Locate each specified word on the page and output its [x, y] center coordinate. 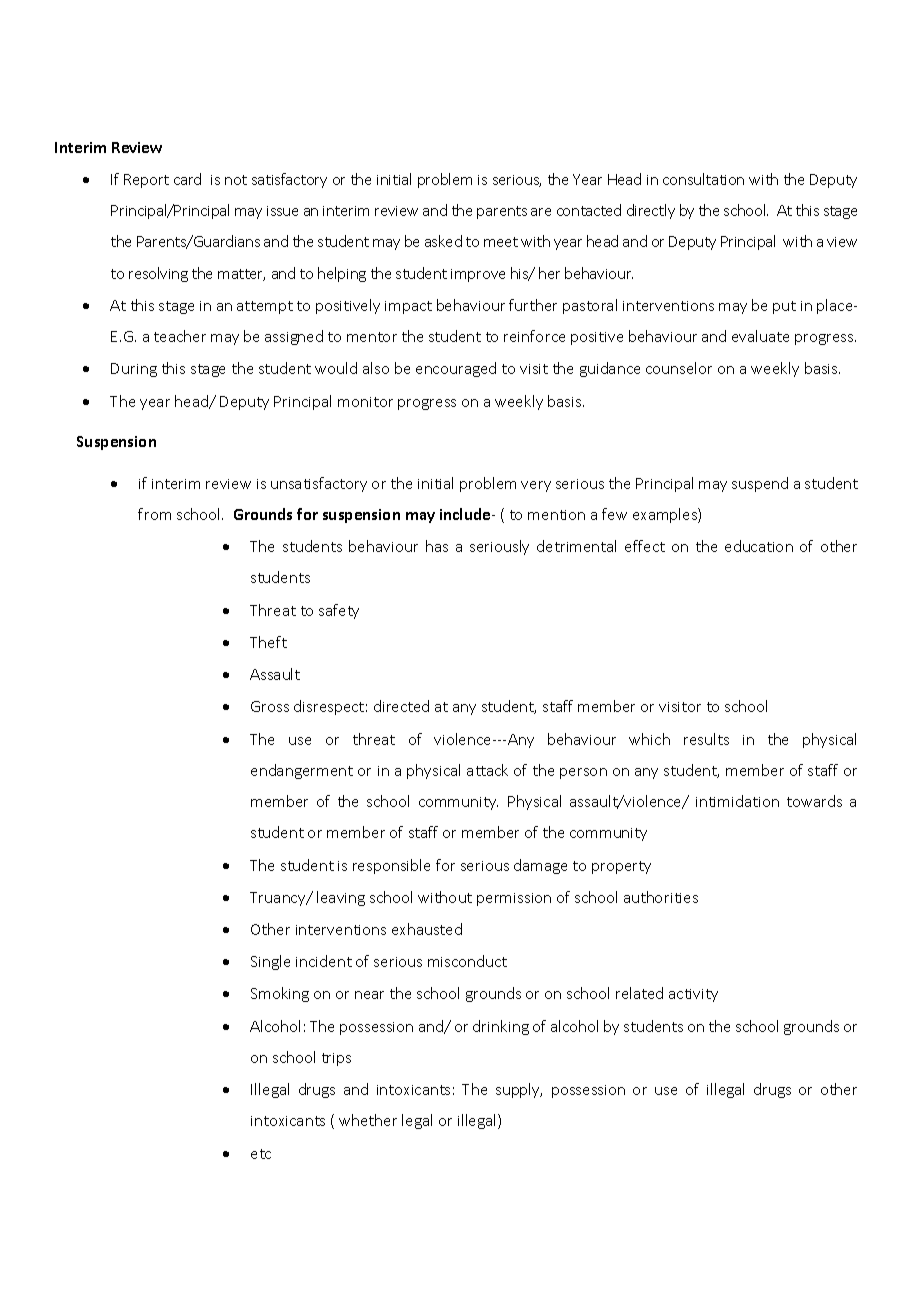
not [236, 180]
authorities [661, 897]
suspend [760, 484]
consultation [703, 179]
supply [519, 1090]
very [536, 486]
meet [501, 242]
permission [514, 899]
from [154, 514]
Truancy [279, 899]
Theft [268, 642]
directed [401, 706]
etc [261, 1154]
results [706, 739]
